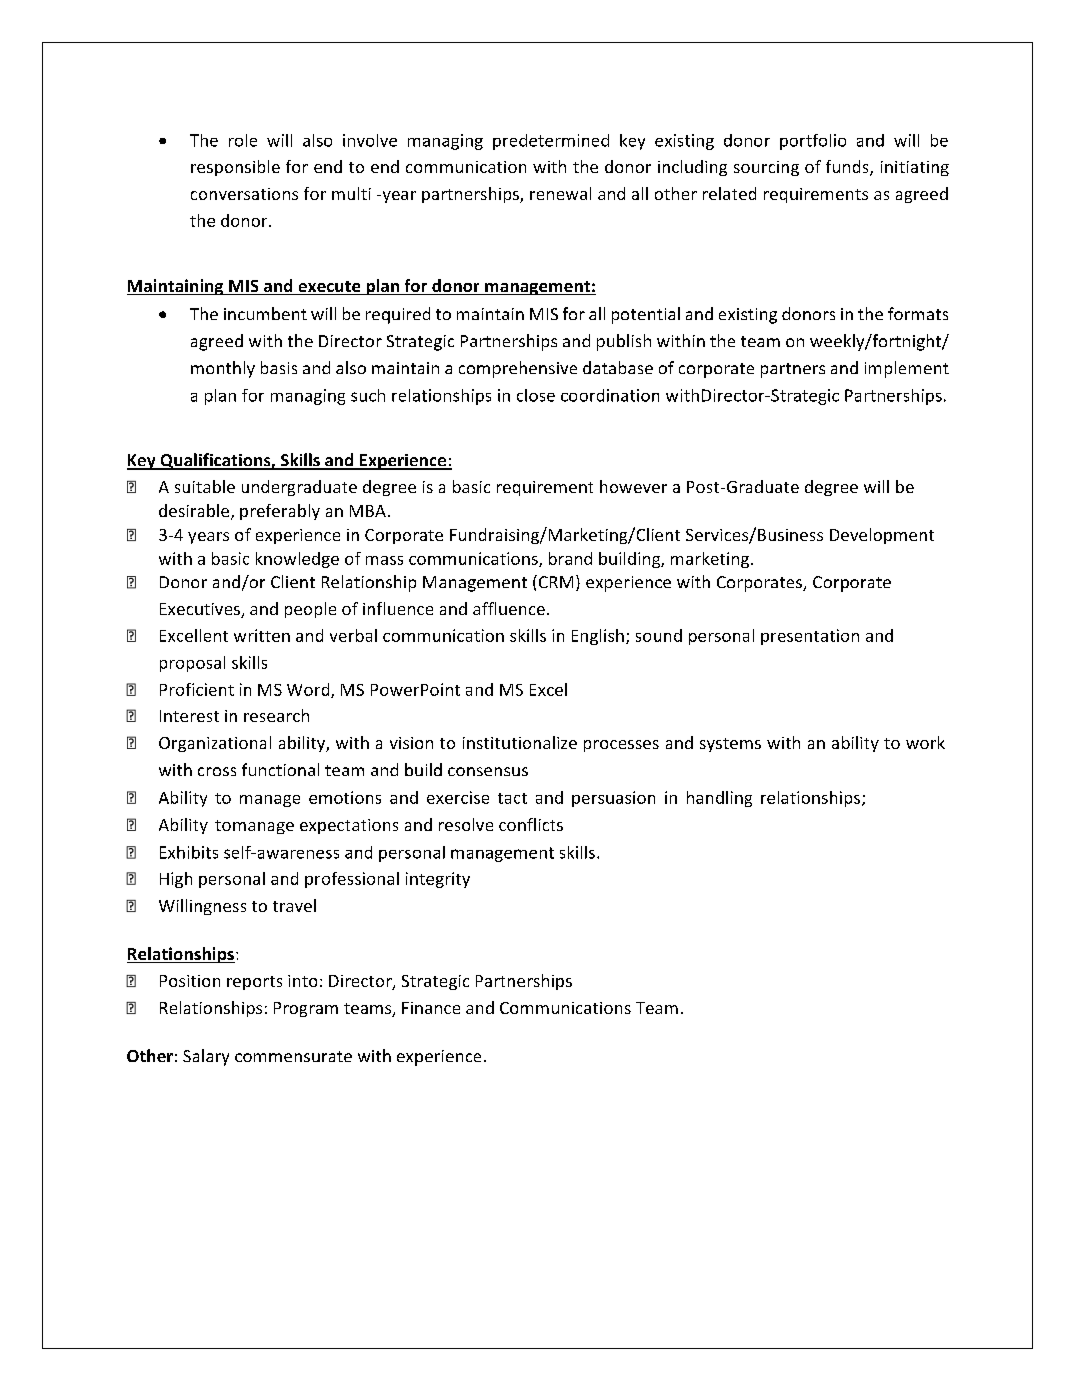  Describe the element at coordinates (235, 168) in the document. I see `responsible` at that location.
